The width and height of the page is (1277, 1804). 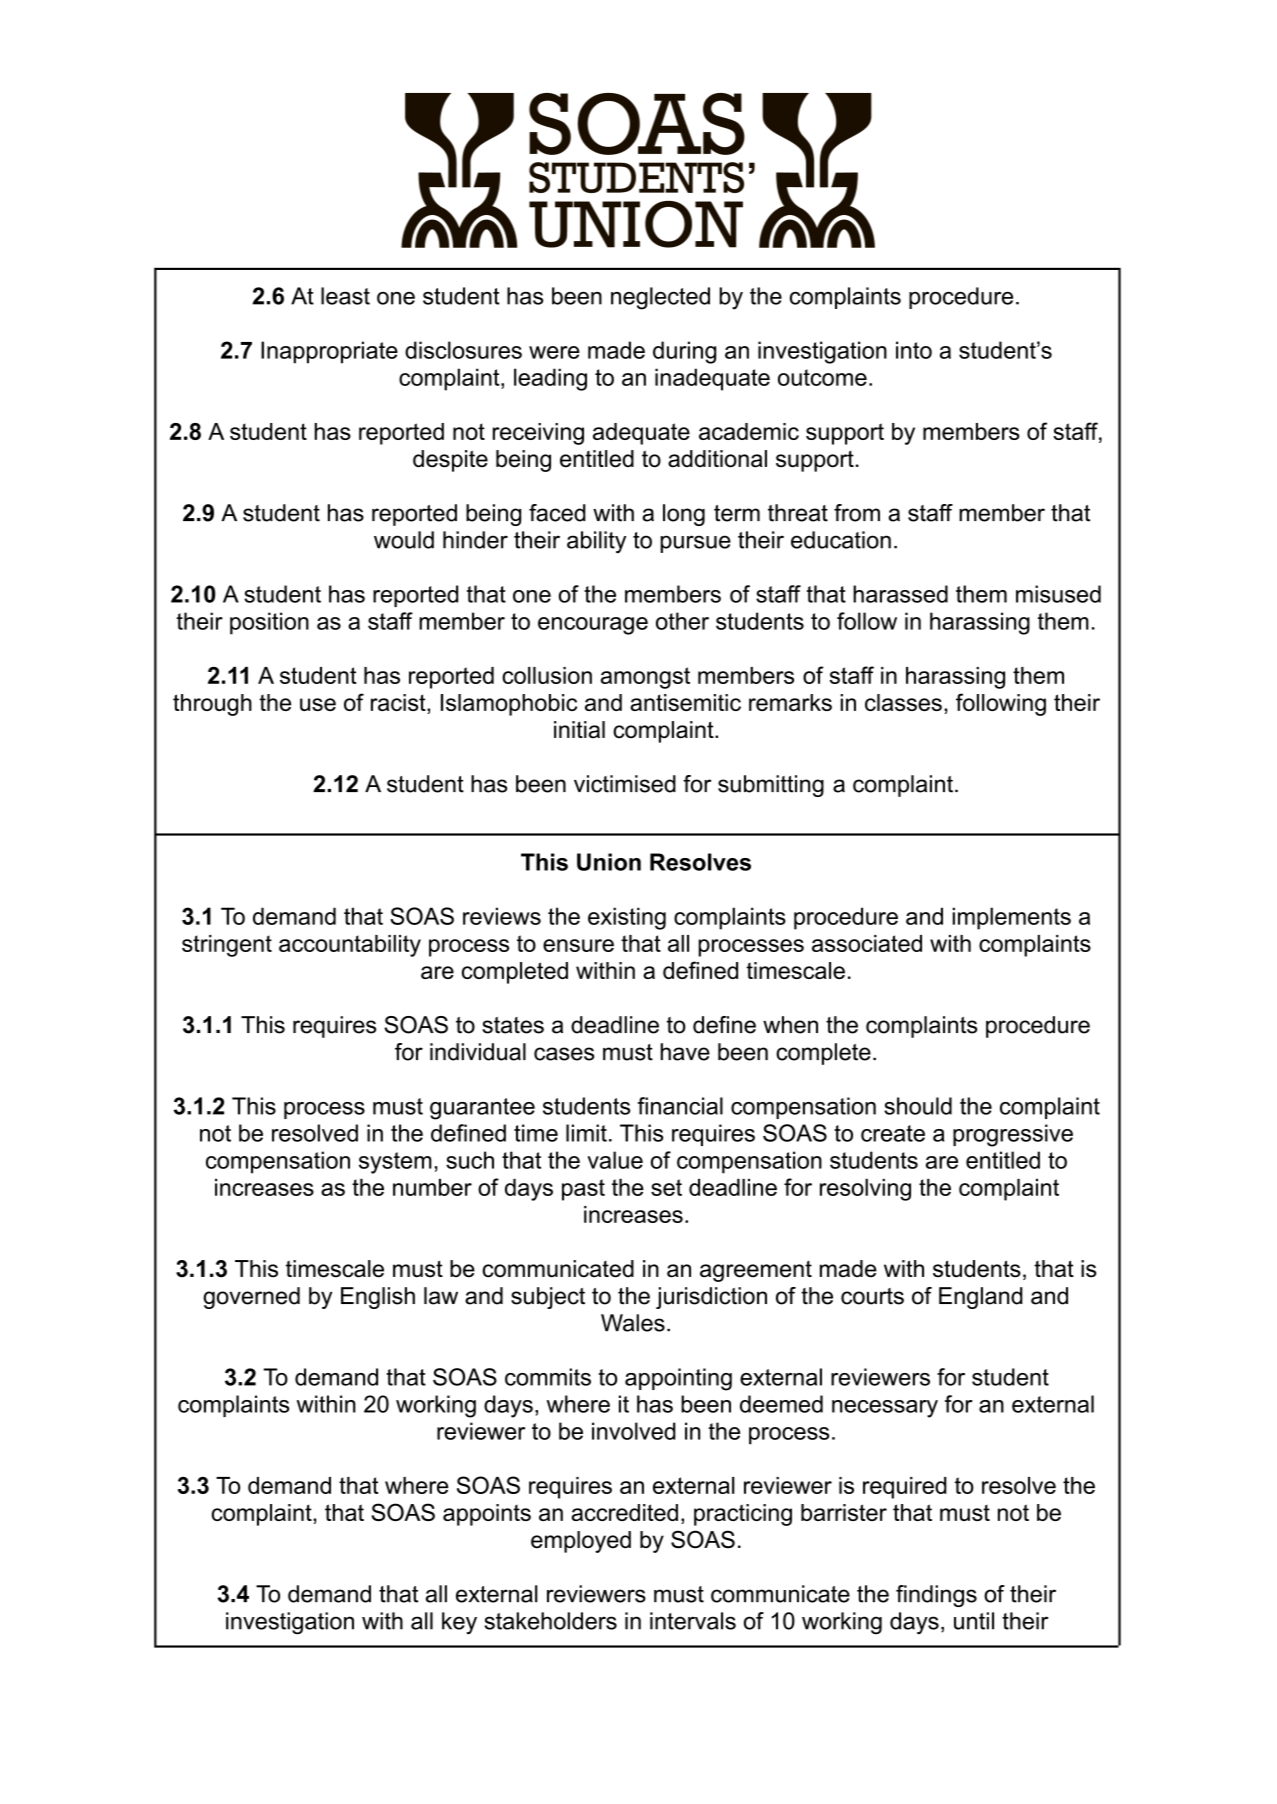 What do you see at coordinates (615, 1160) in the page?
I see `value` at bounding box center [615, 1160].
